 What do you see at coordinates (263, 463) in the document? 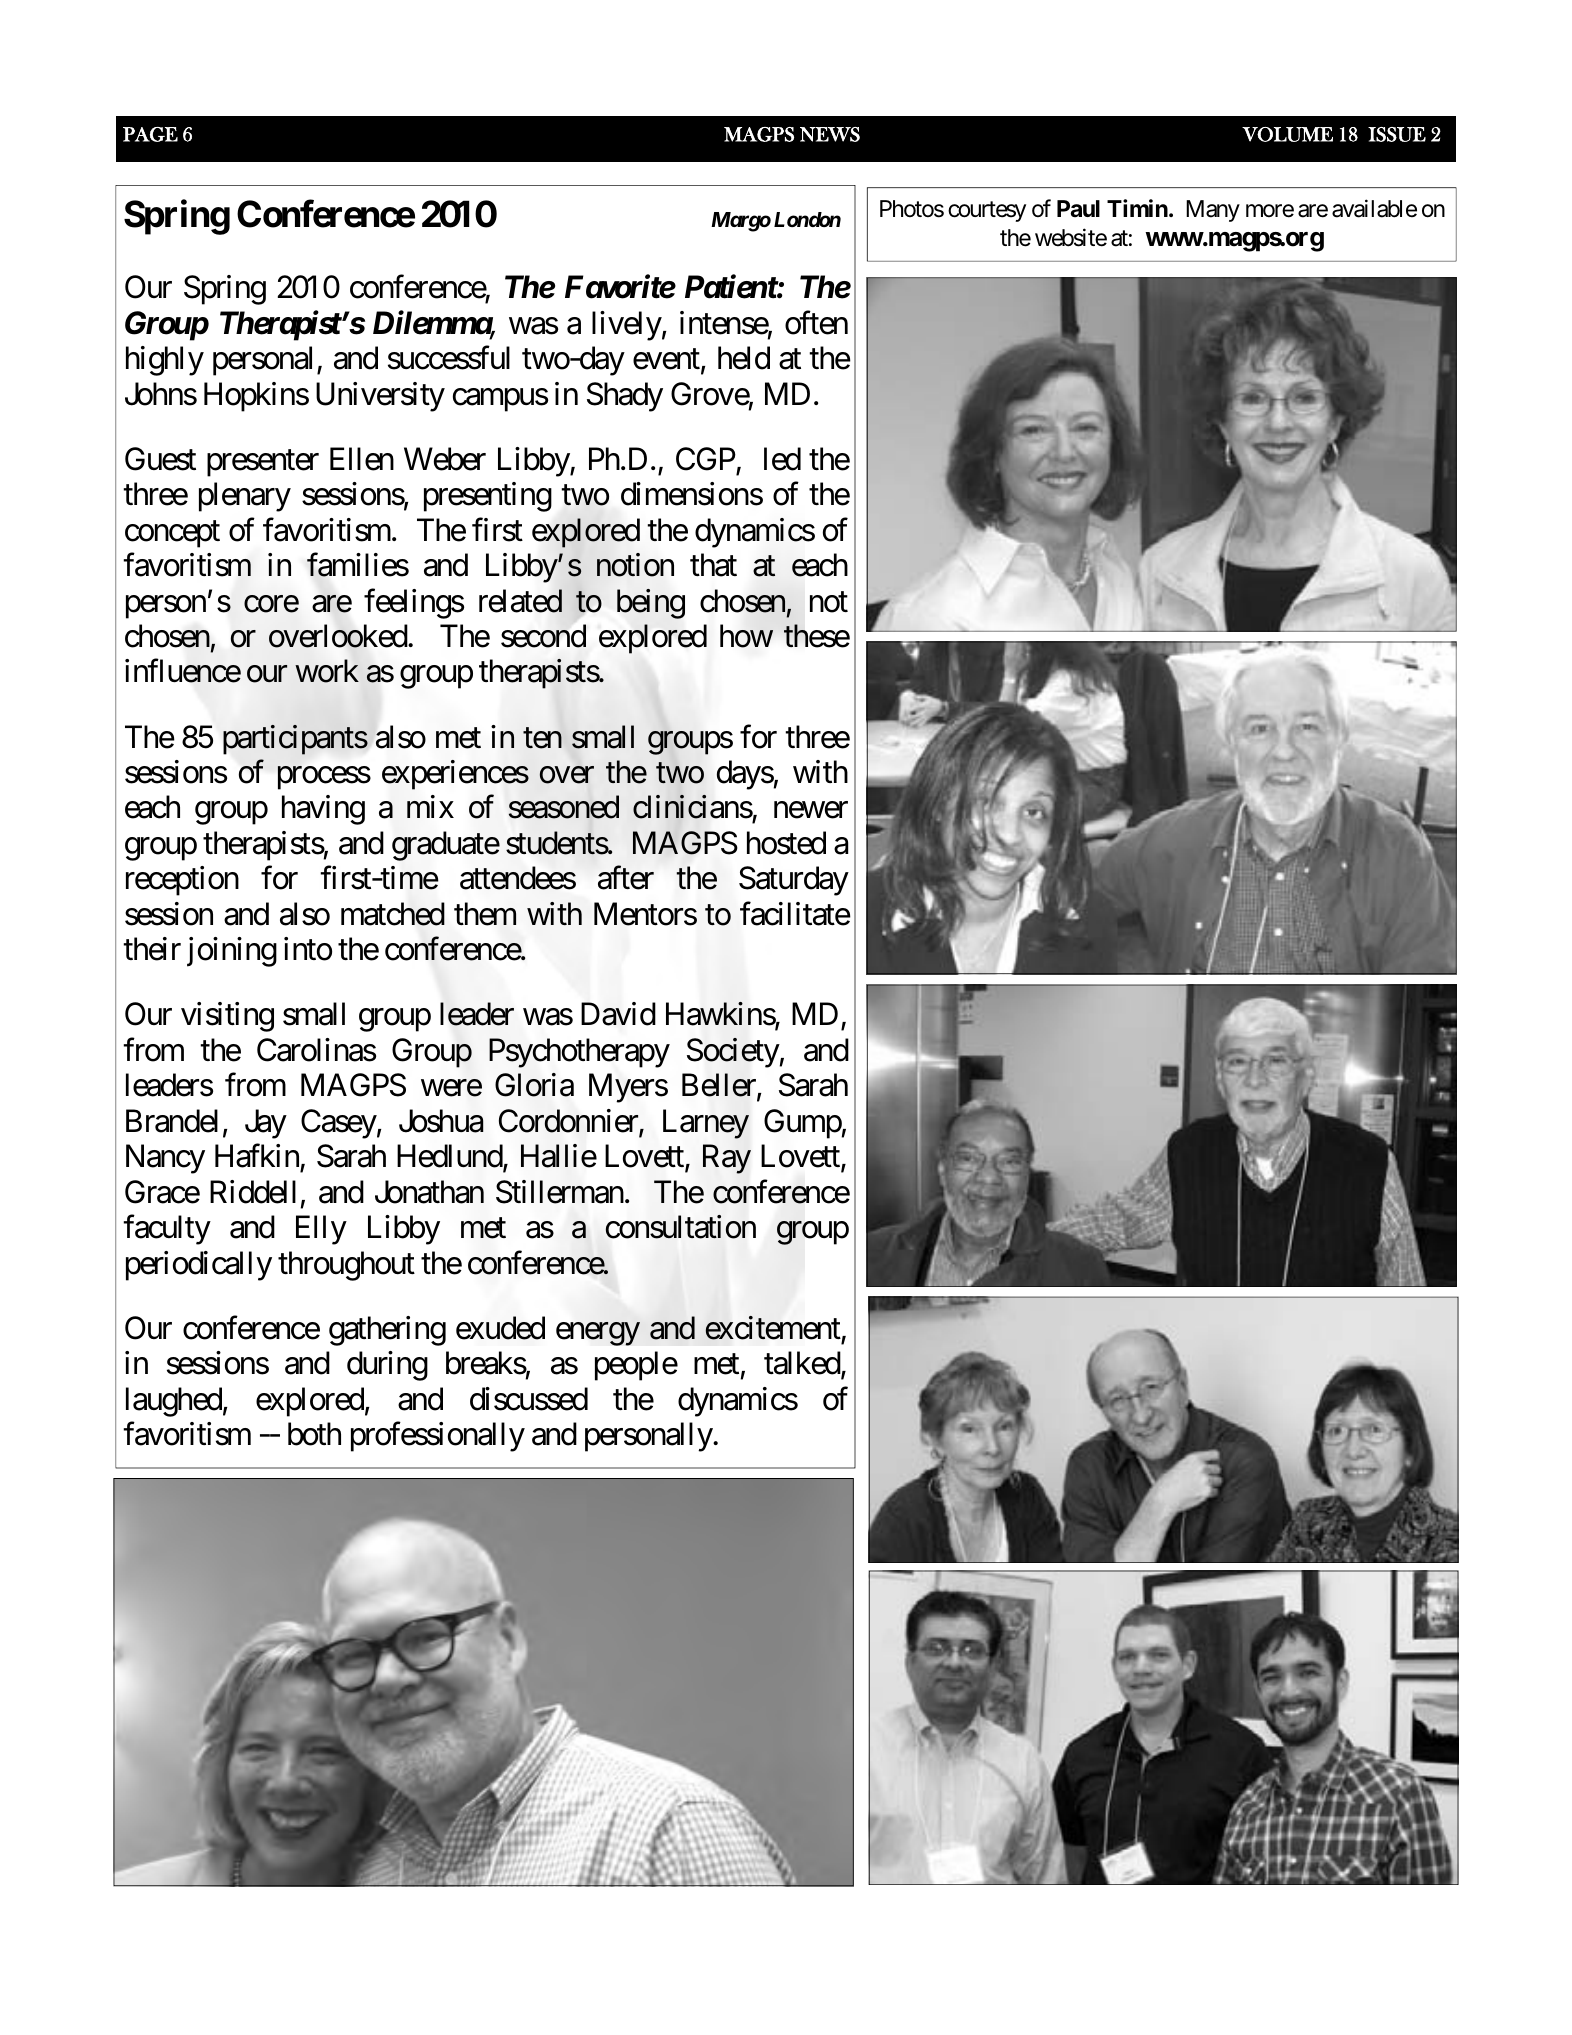
I see `presenter` at bounding box center [263, 463].
